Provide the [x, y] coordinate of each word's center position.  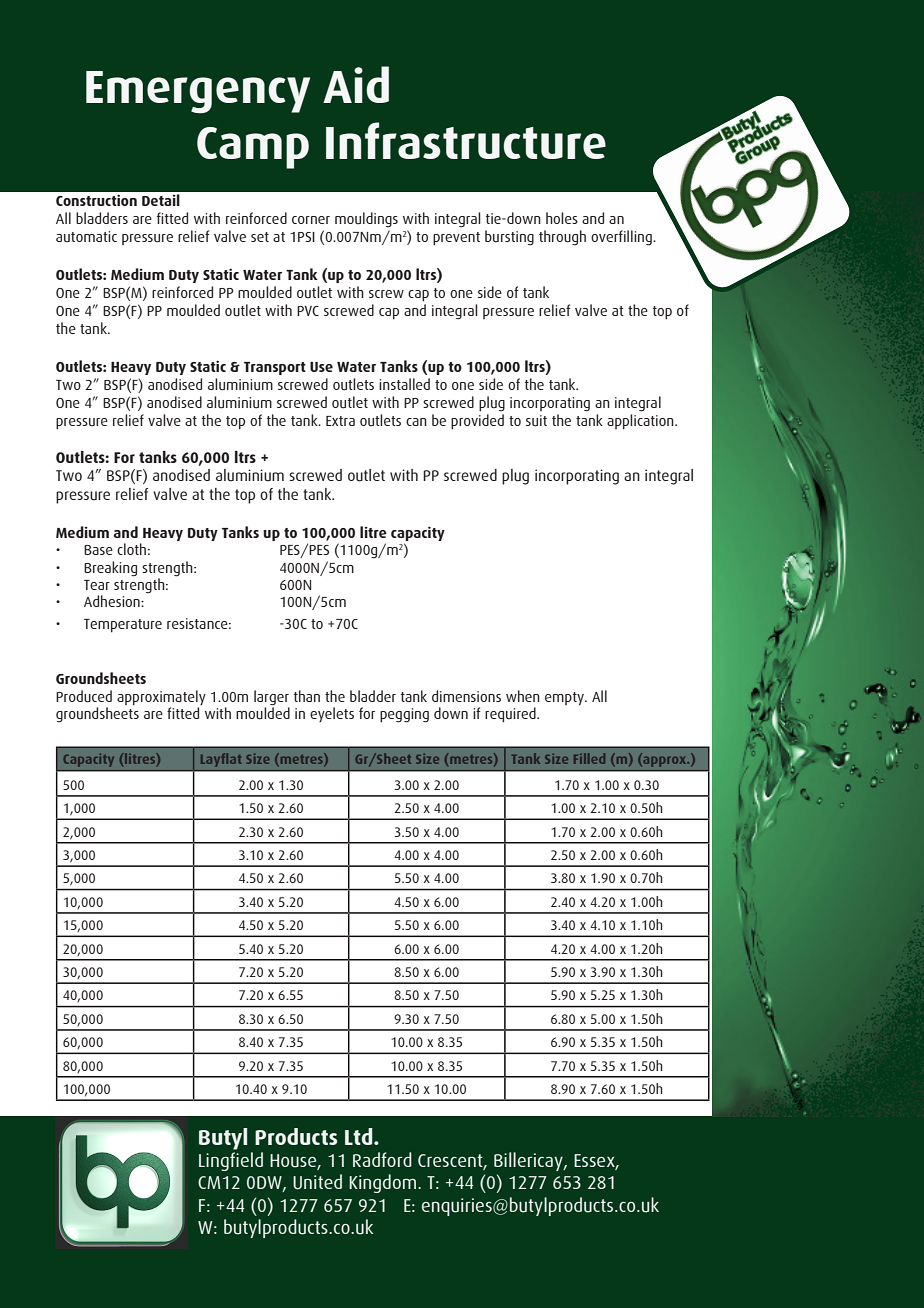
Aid [356, 84]
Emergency [198, 92]
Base [98, 550]
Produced [84, 696]
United [317, 1182]
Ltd [360, 1136]
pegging [404, 715]
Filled [589, 758]
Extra [340, 421]
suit [536, 421]
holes [562, 218]
